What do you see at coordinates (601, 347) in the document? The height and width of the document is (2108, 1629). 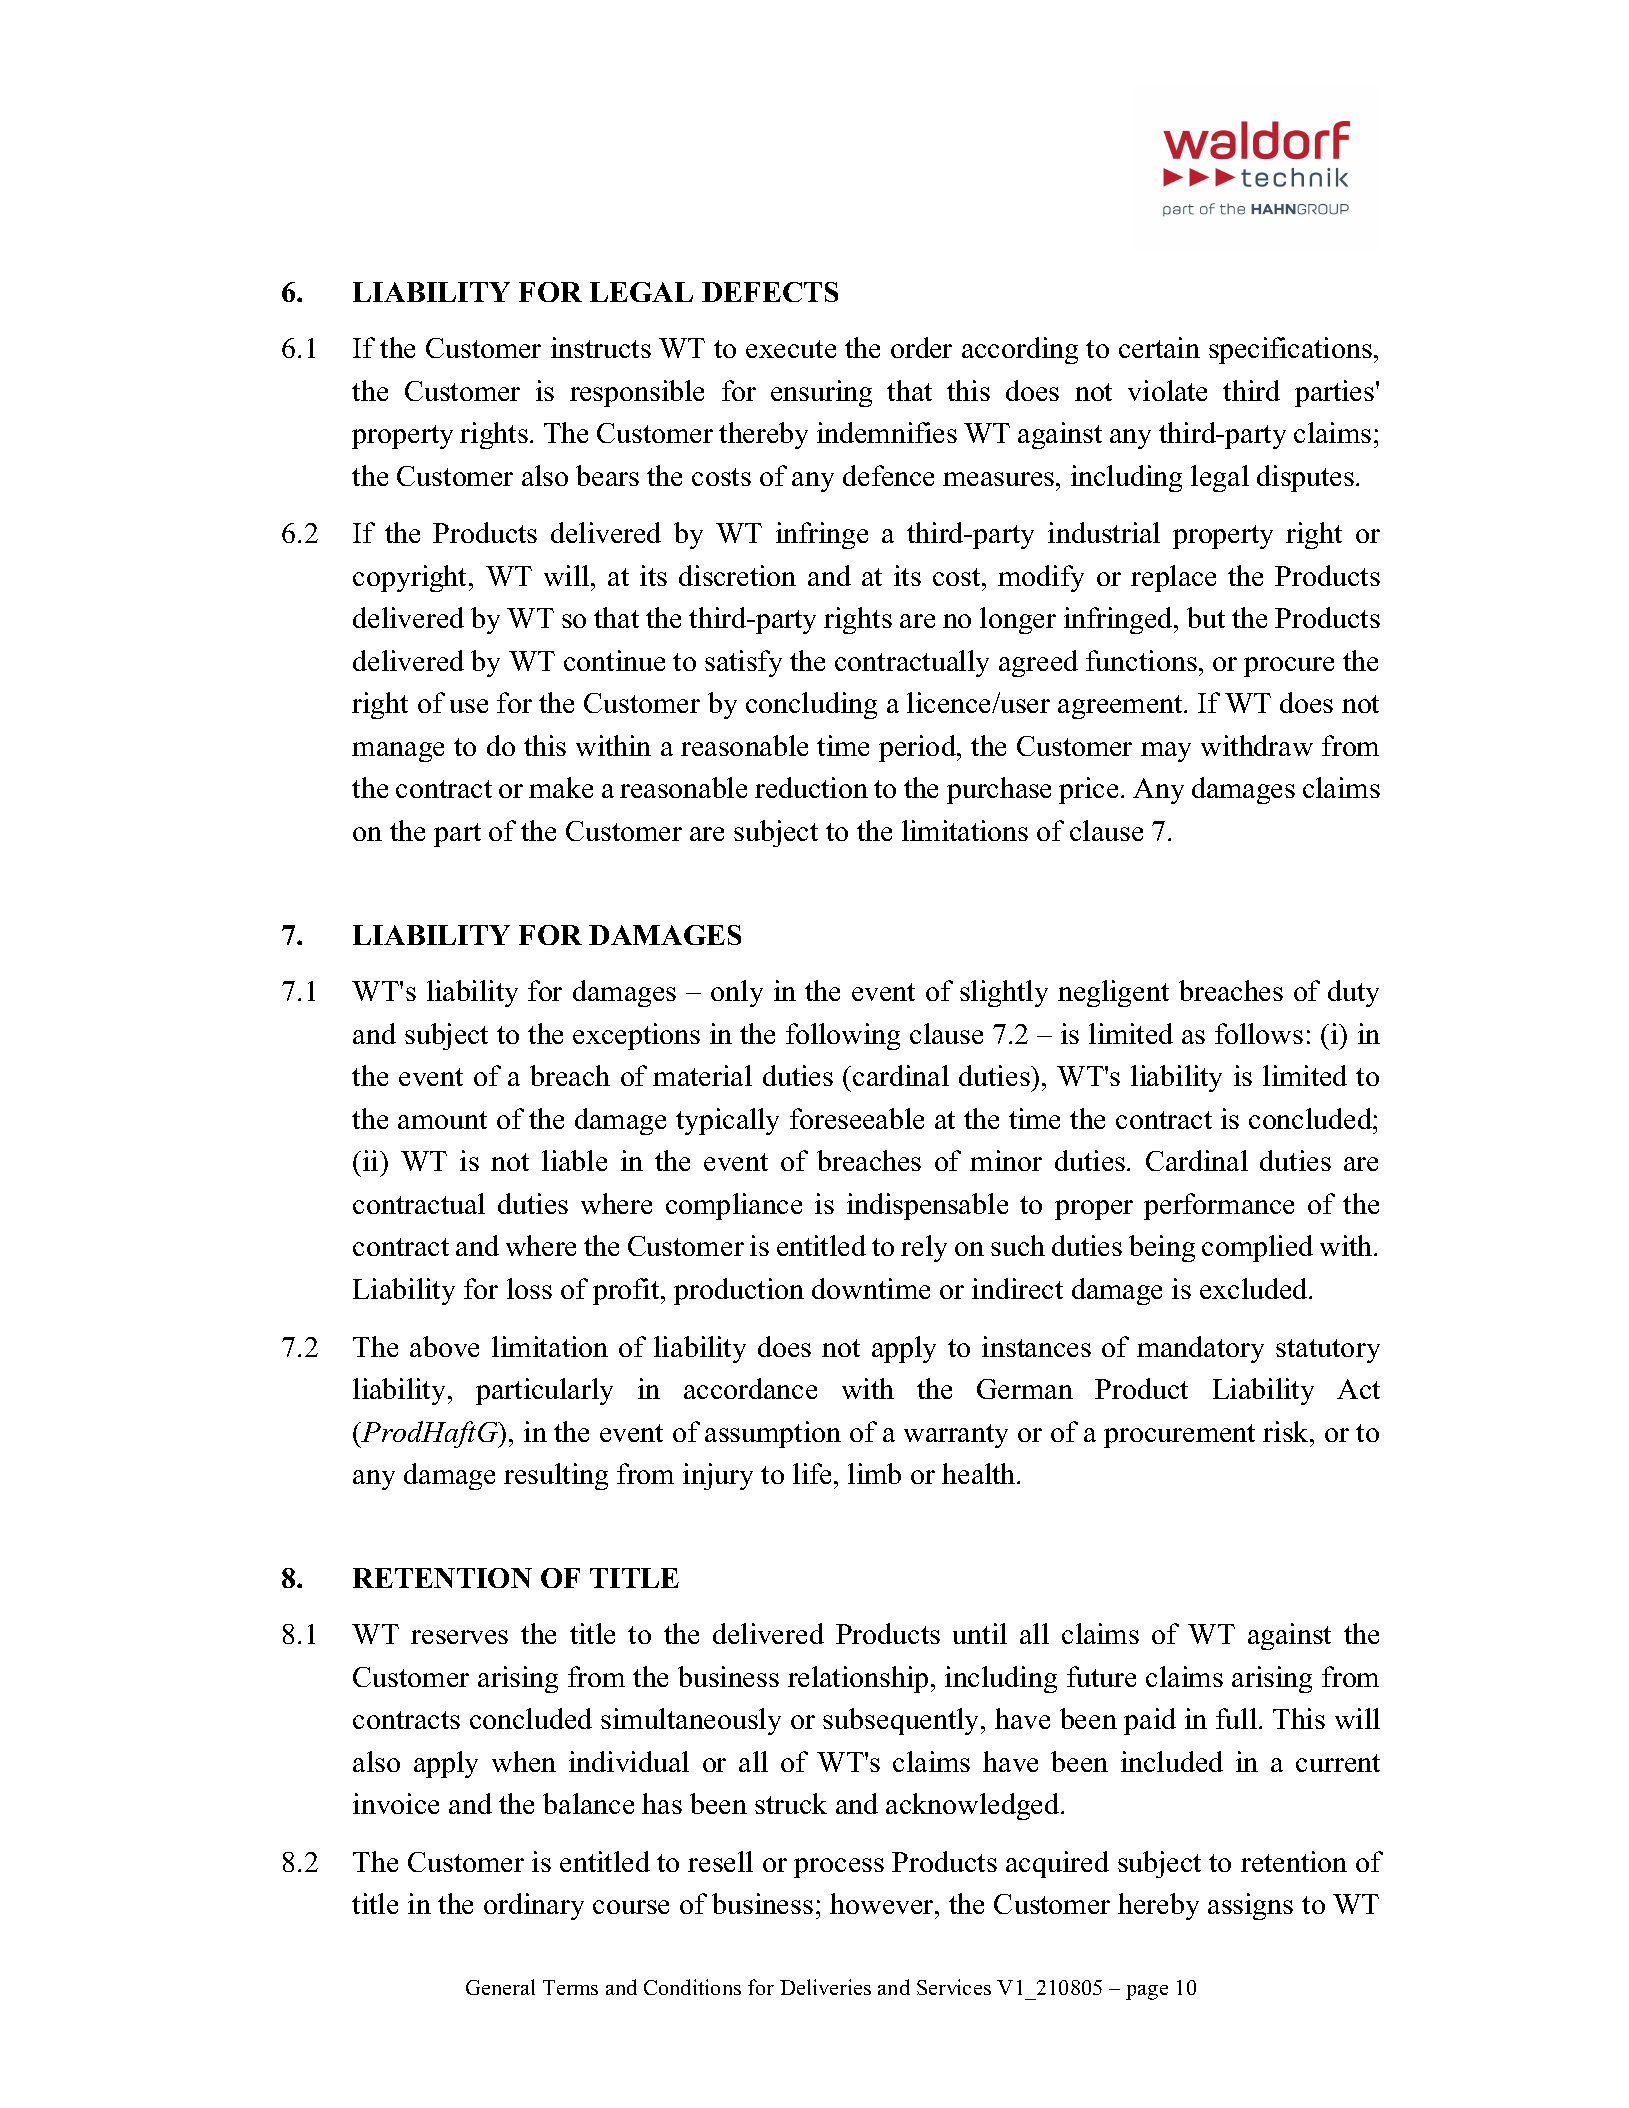 I see `instructs` at bounding box center [601, 347].
